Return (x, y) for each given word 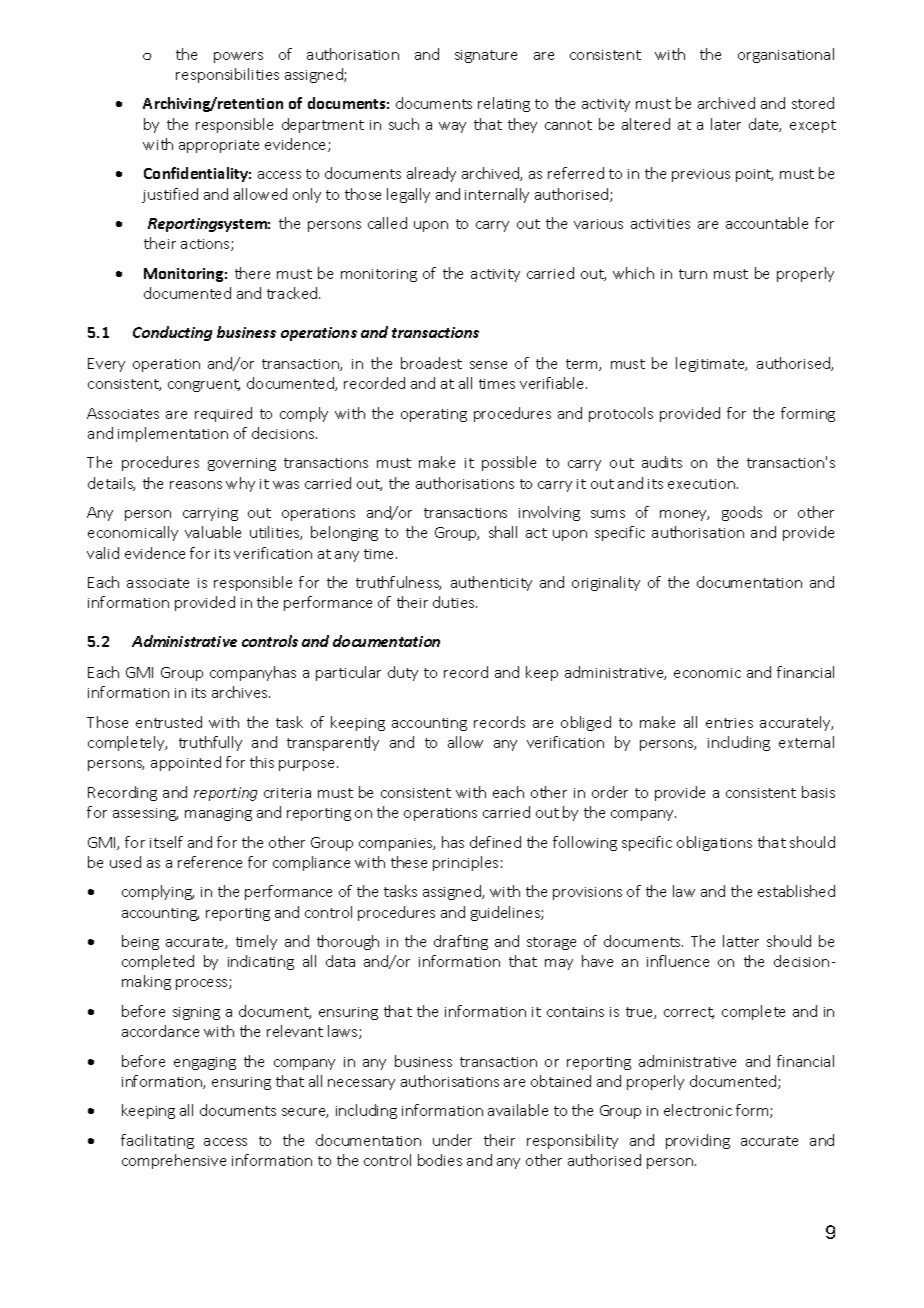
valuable (213, 532)
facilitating (157, 1141)
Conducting (172, 333)
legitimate (711, 364)
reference (210, 862)
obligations (714, 843)
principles (465, 863)
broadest (431, 363)
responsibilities (227, 75)
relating (504, 104)
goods (742, 513)
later (726, 124)
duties (455, 602)
